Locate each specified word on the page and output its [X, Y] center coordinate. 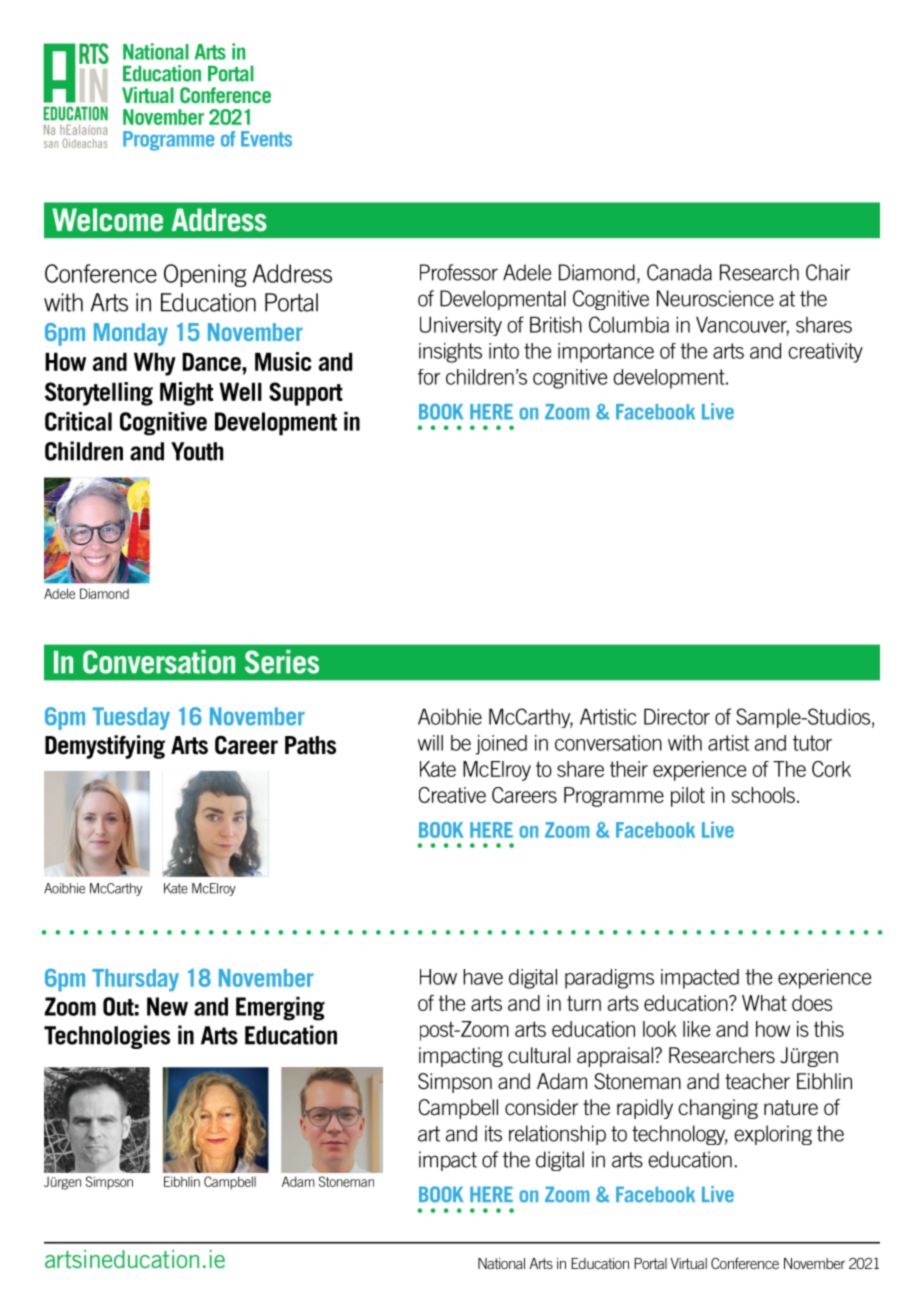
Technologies [107, 1037]
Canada [679, 272]
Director [677, 716]
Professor [459, 272]
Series [282, 662]
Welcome [107, 219]
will [430, 743]
